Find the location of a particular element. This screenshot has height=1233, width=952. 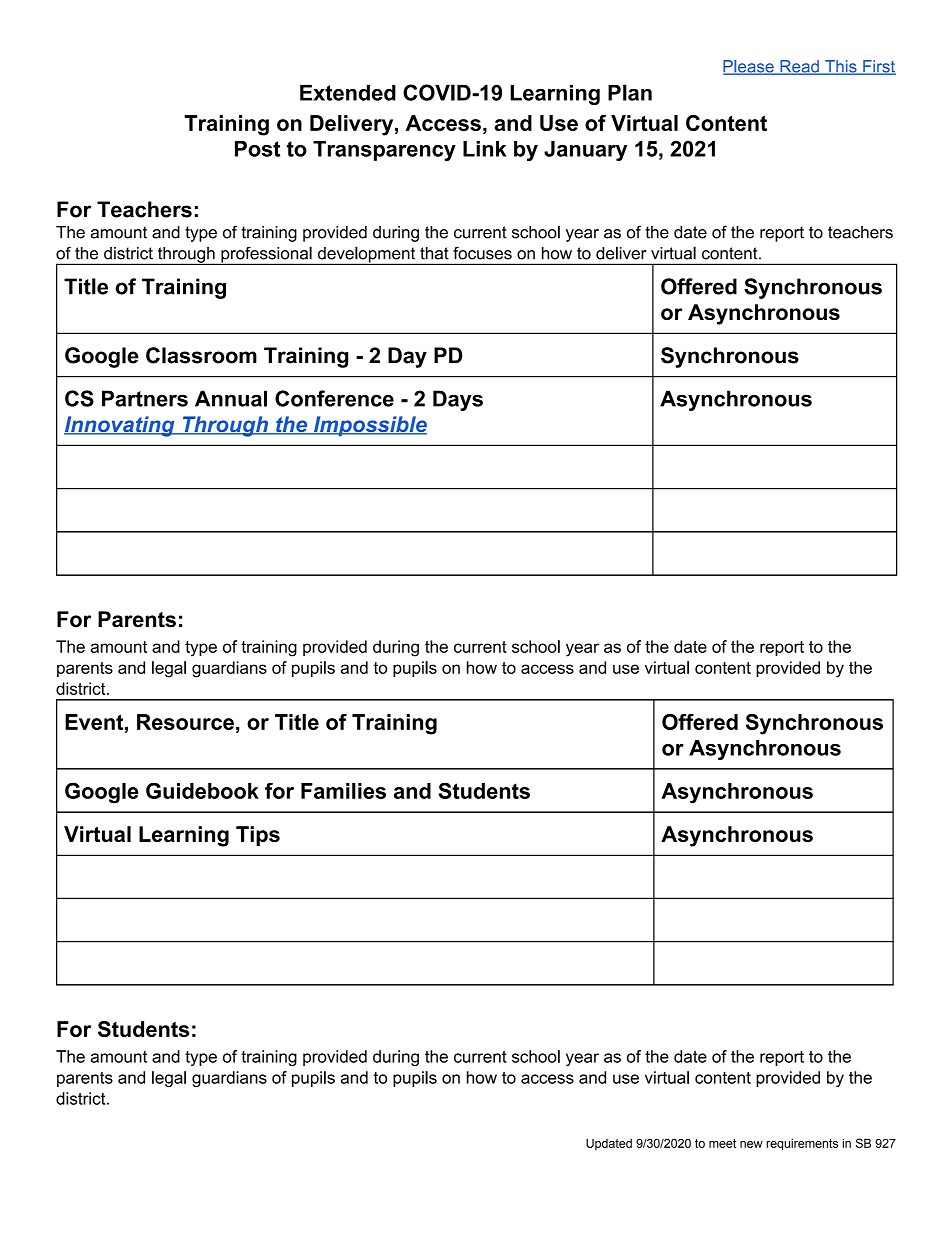

Link is located at coordinates (484, 149).
